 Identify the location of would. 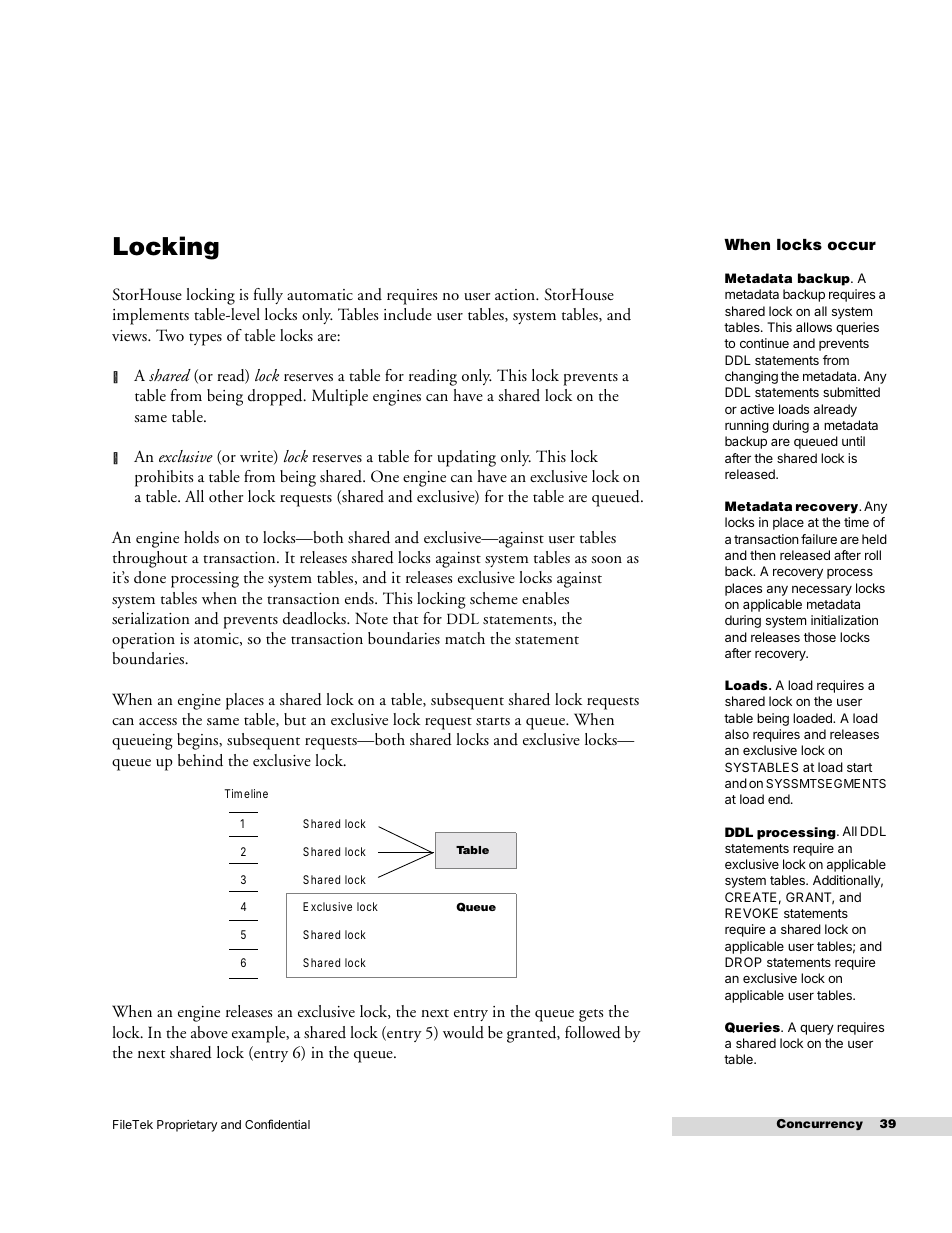
(463, 1032).
